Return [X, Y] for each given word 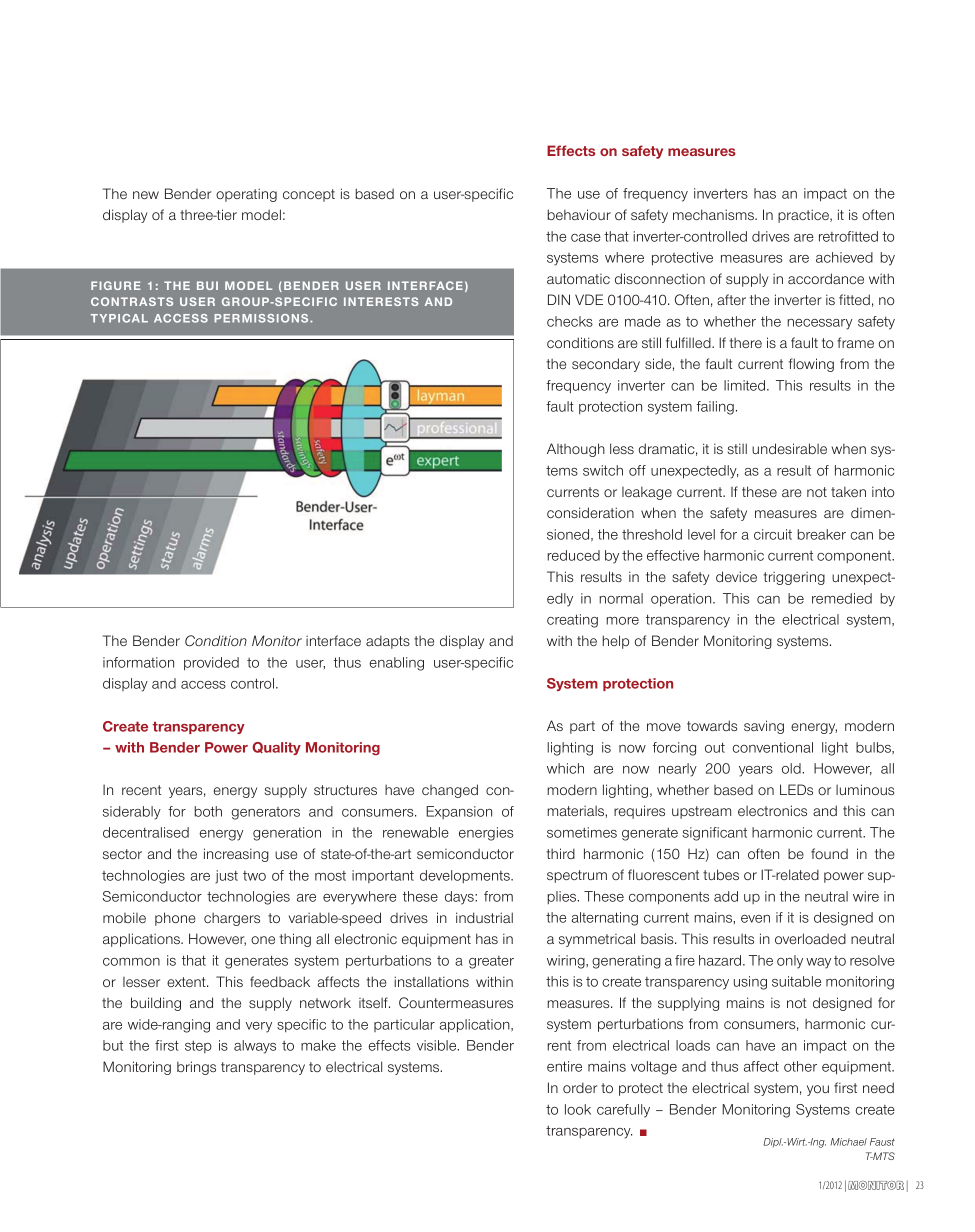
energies [486, 834]
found [829, 853]
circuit [773, 534]
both [208, 811]
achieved [844, 257]
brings [196, 1068]
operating [246, 195]
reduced [573, 555]
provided [211, 664]
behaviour [579, 214]
